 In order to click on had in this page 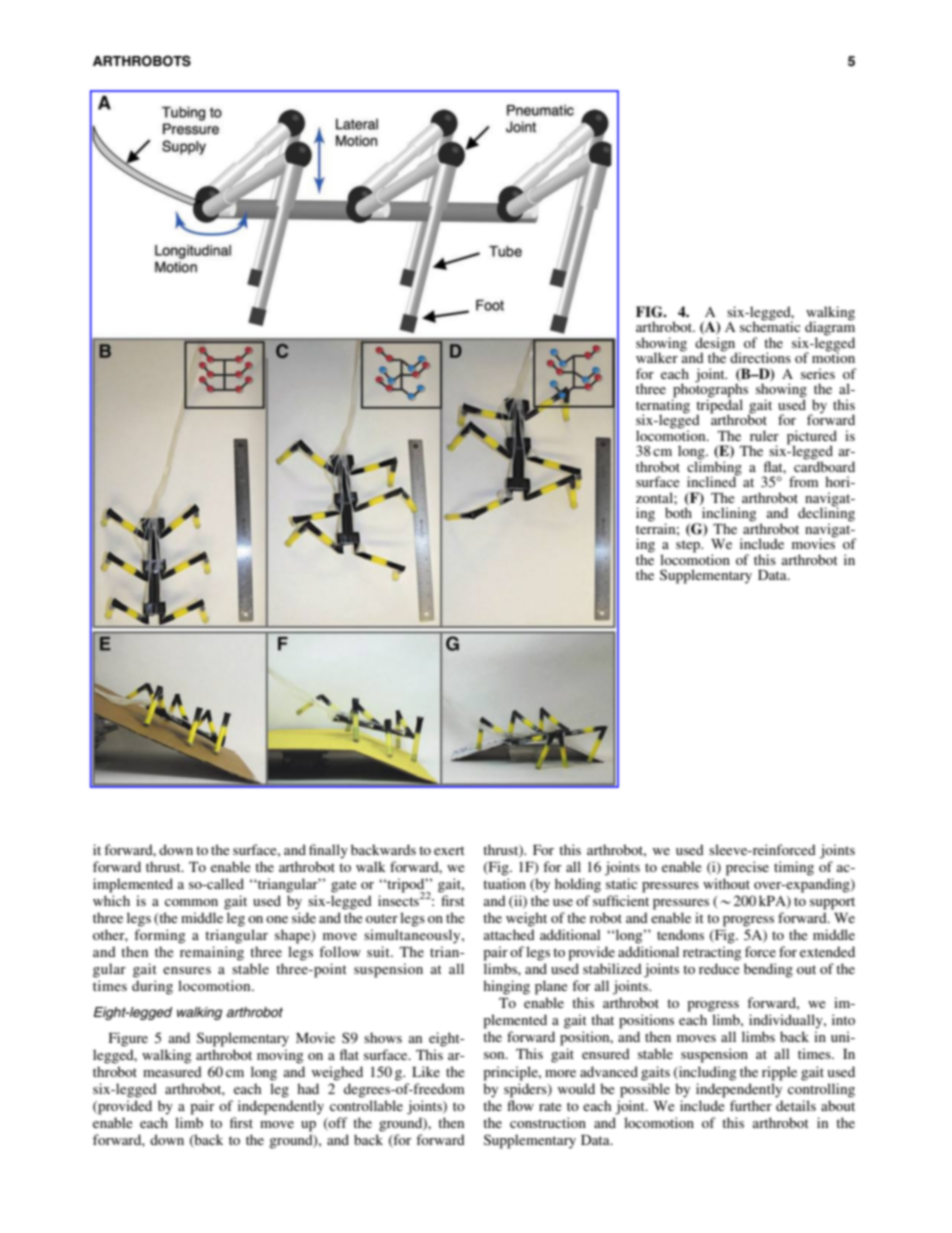, I will do `click(308, 1088)`.
